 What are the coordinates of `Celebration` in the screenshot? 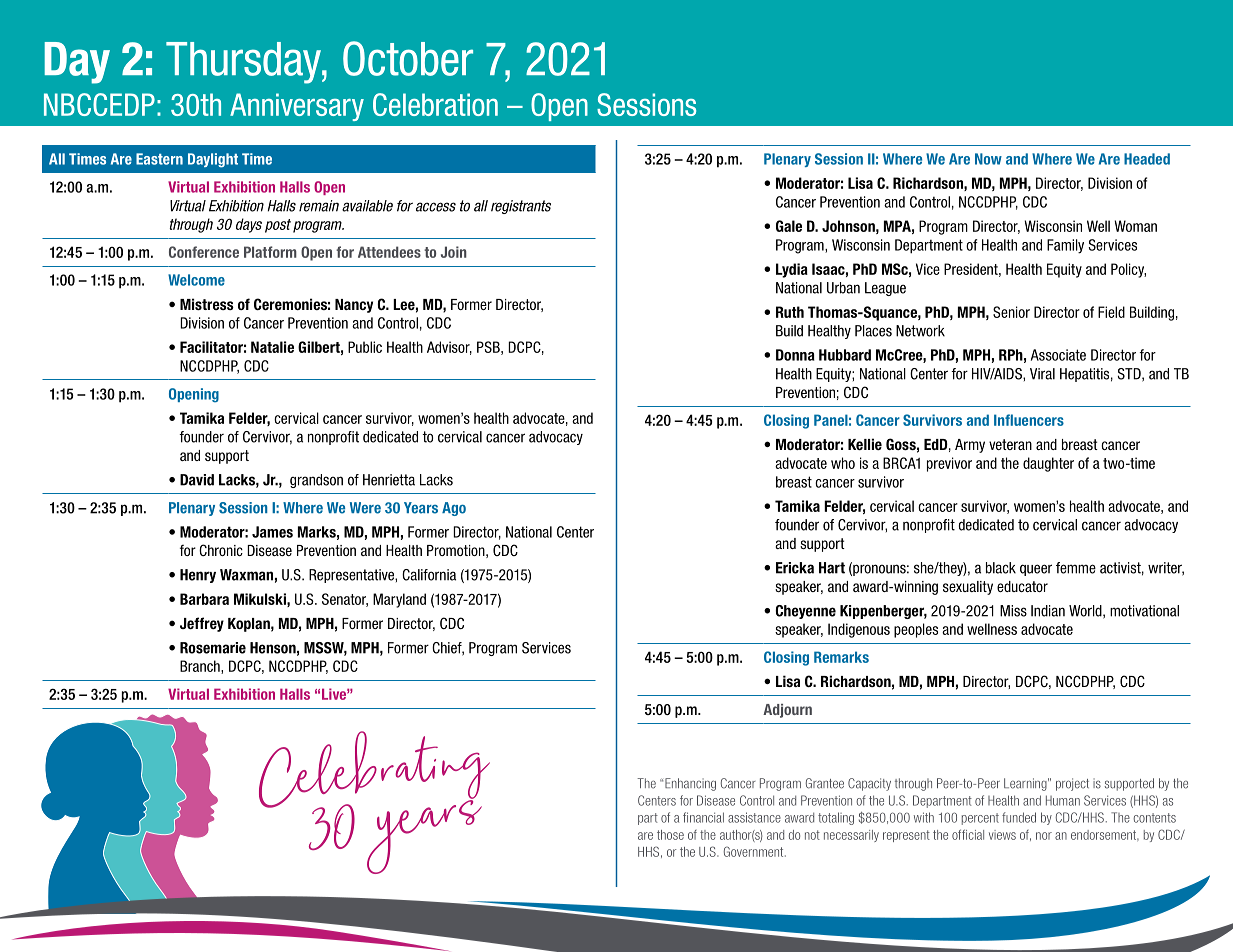 It's located at (435, 104).
